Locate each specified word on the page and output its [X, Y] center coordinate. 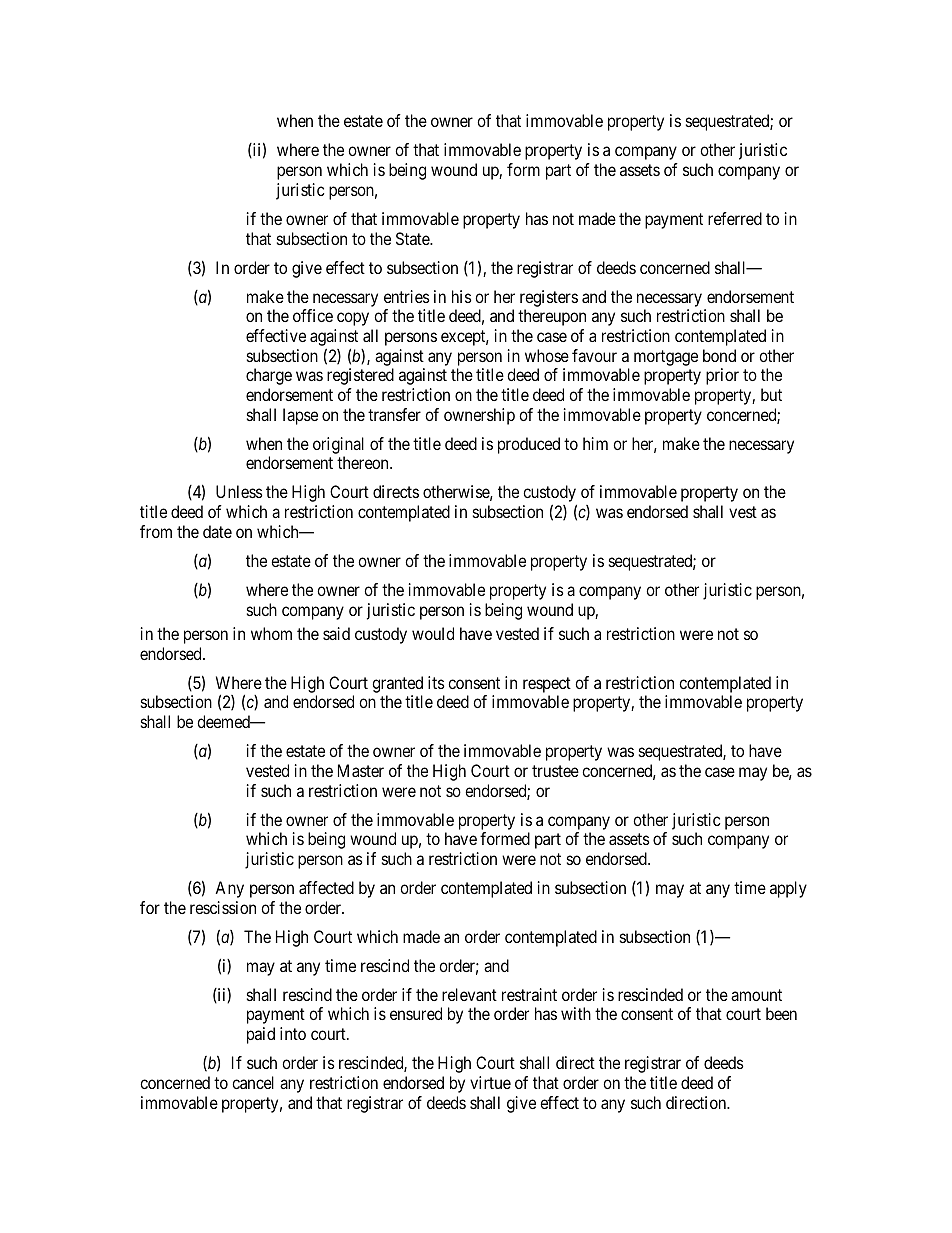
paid [261, 1035]
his [462, 296]
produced [529, 445]
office [313, 315]
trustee [555, 771]
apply [788, 889]
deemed [225, 721]
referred [735, 218]
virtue [490, 1082]
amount [756, 995]
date [217, 531]
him [595, 443]
